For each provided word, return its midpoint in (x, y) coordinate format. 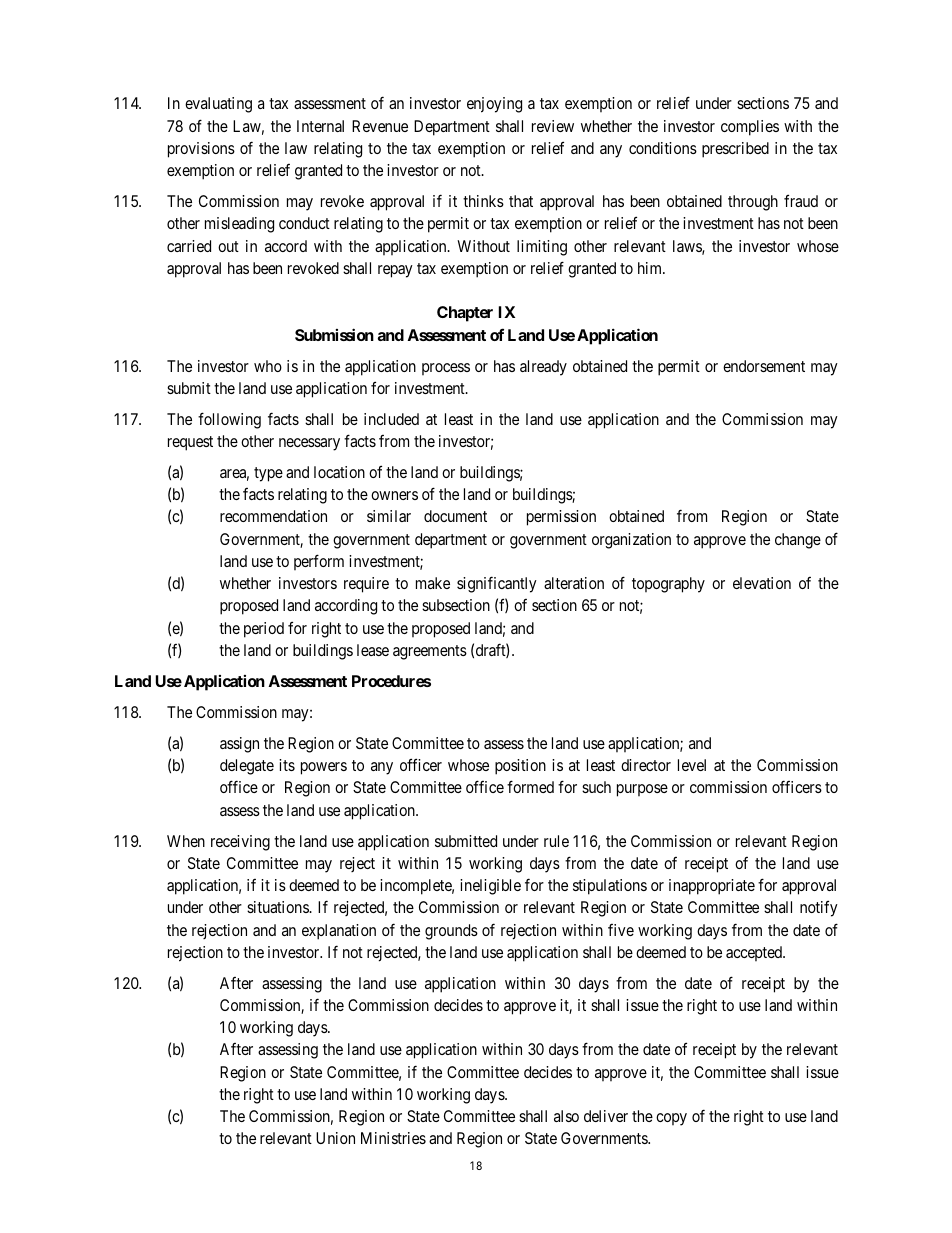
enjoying (494, 105)
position (520, 767)
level (692, 765)
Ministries (393, 1138)
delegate (247, 767)
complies (750, 128)
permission (561, 518)
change (798, 541)
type (268, 474)
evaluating (218, 105)
